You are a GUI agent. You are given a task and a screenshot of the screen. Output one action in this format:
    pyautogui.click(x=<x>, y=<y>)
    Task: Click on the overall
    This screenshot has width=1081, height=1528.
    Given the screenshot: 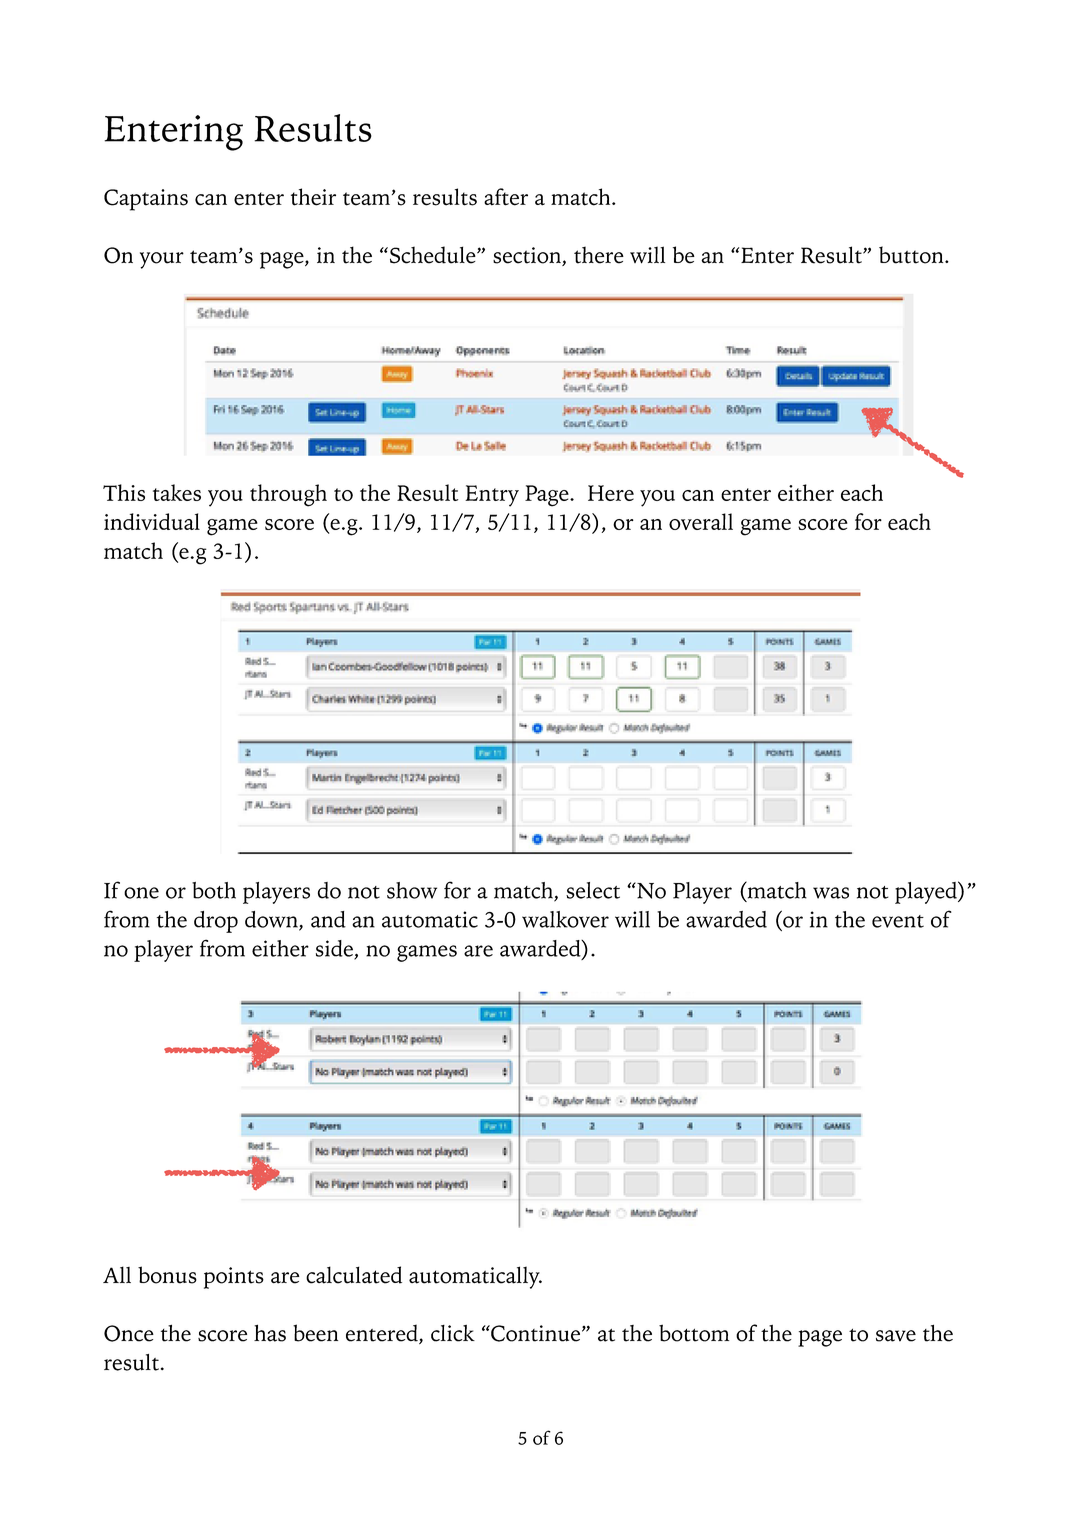 What is the action you would take?
    pyautogui.click(x=701, y=521)
